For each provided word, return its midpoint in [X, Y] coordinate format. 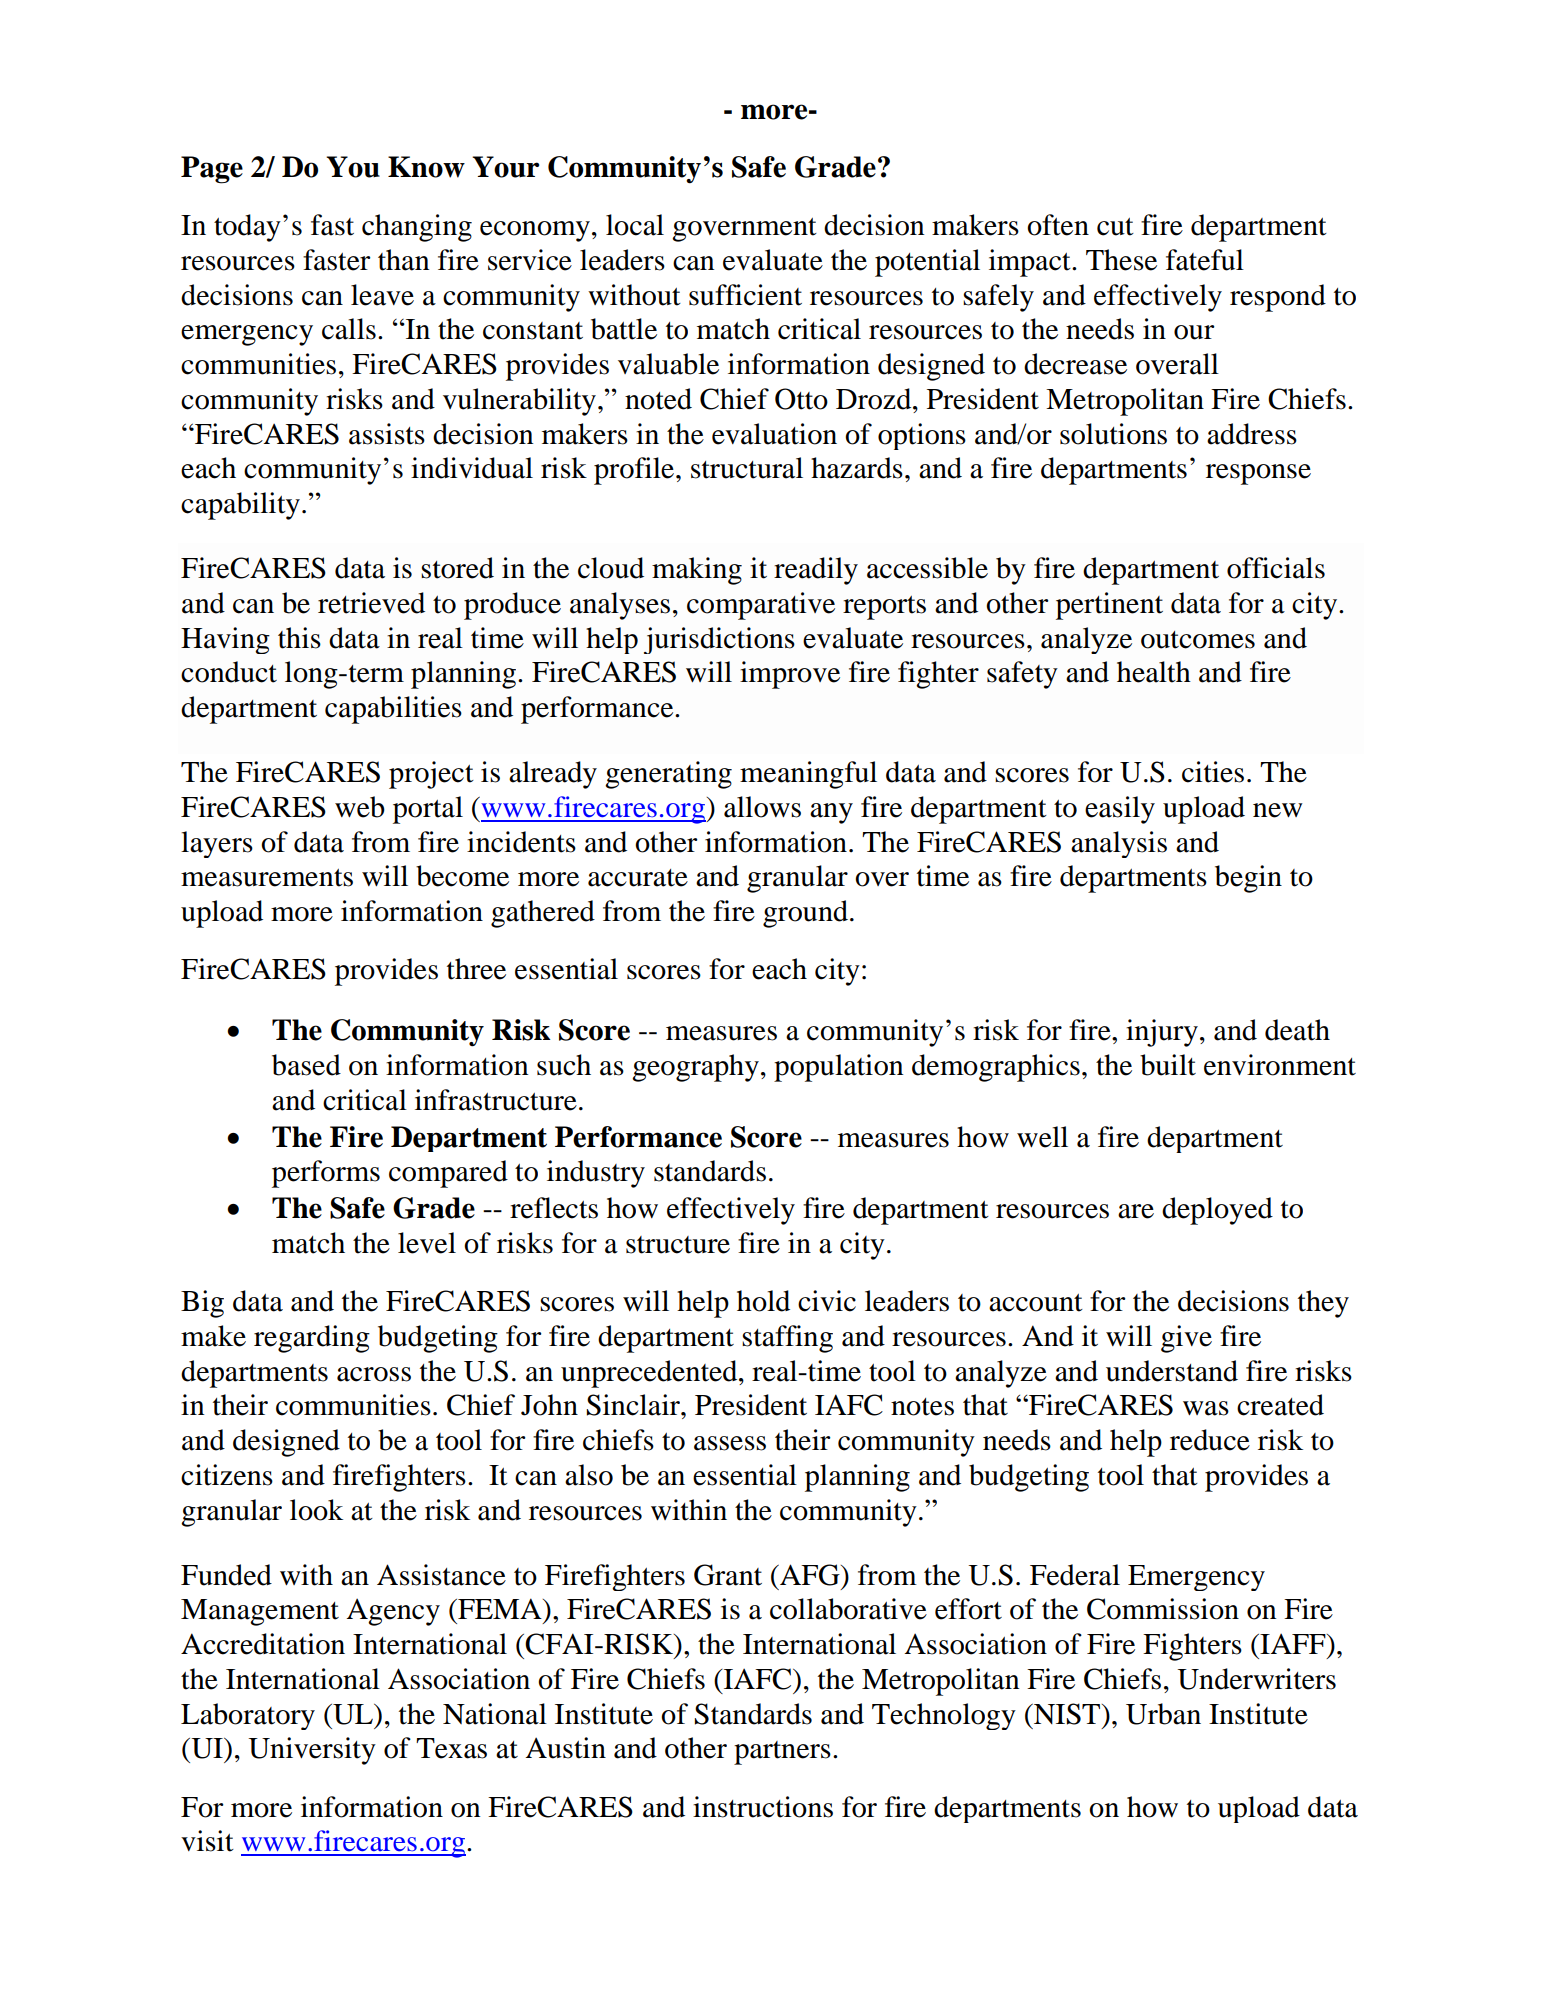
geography [695, 1068]
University [312, 1751]
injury [1162, 1033]
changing [417, 228]
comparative [761, 606]
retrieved [371, 603]
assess [730, 1443]
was [1206, 1408]
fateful [1205, 260]
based [306, 1065]
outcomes [1198, 640]
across [374, 1374]
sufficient [745, 295]
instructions [763, 1807]
